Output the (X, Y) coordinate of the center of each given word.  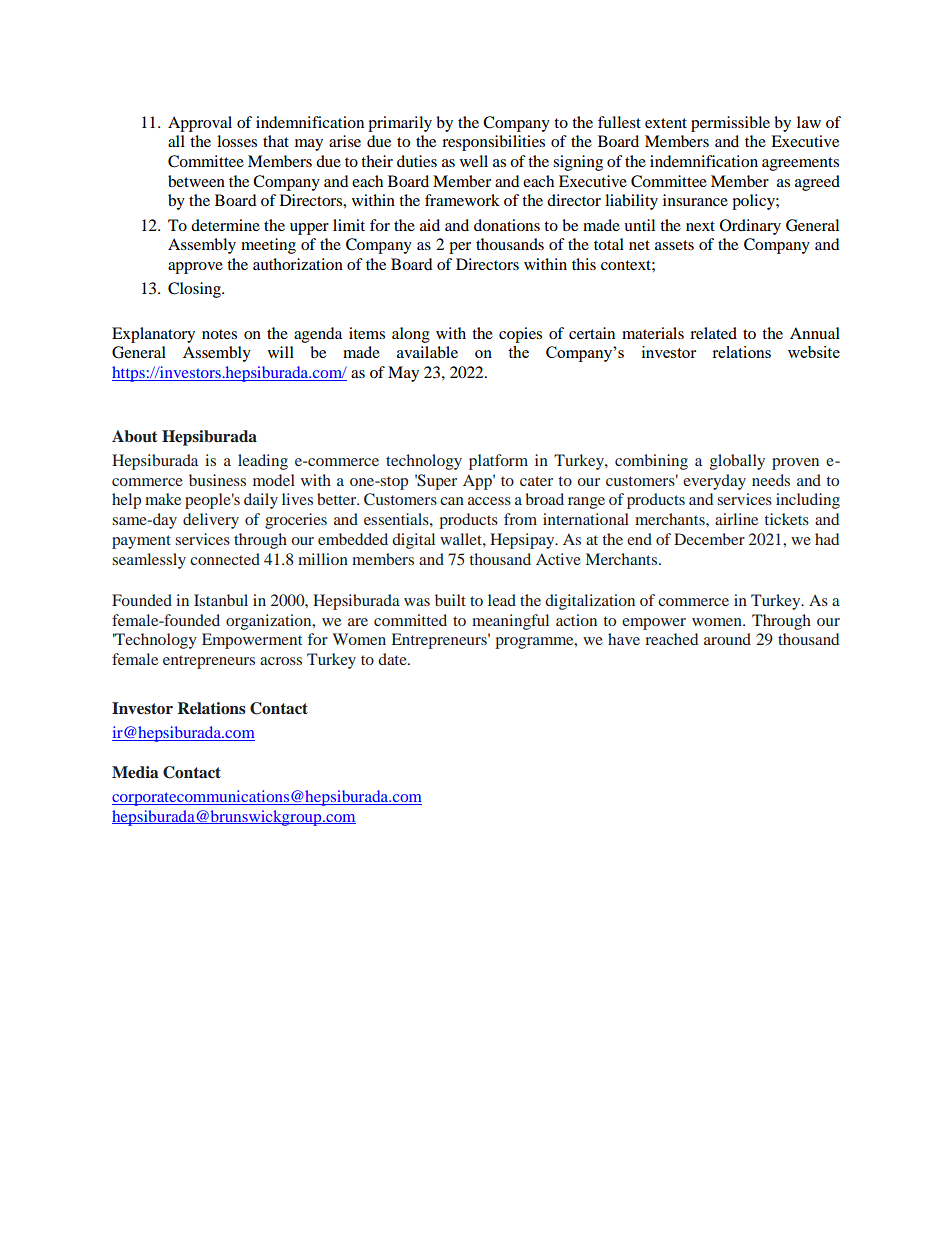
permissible (730, 124)
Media (135, 772)
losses (237, 141)
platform (498, 462)
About (134, 436)
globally (737, 462)
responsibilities (493, 143)
